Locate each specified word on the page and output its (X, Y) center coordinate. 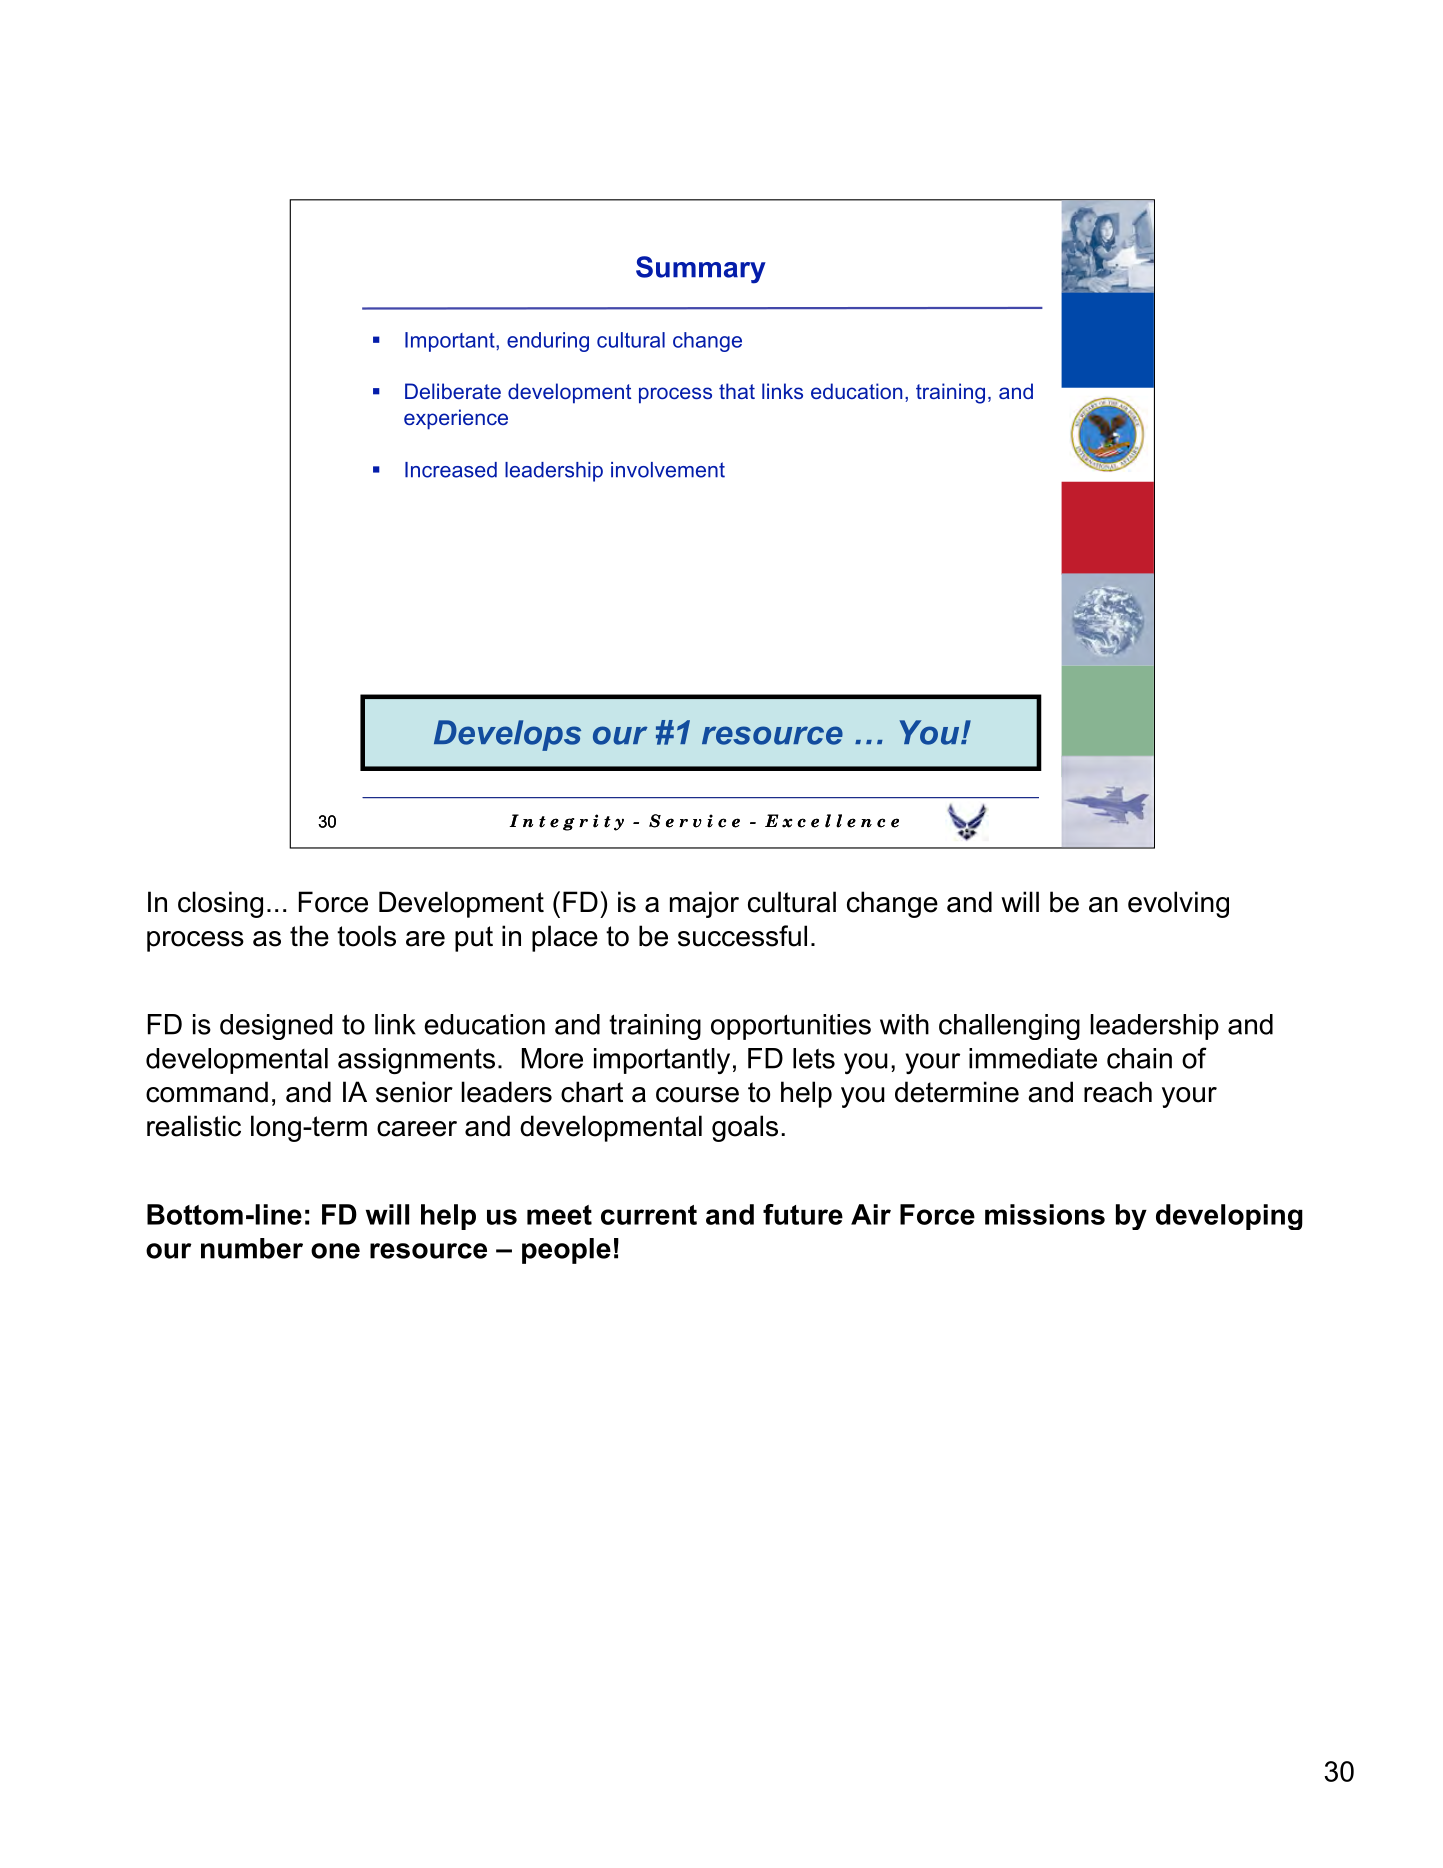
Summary (701, 270)
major (704, 904)
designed (276, 1027)
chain (1139, 1058)
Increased (451, 470)
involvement (668, 470)
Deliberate (453, 391)
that (737, 391)
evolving (1178, 904)
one (335, 1251)
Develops (507, 735)
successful (742, 936)
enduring (548, 342)
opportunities (791, 1027)
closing (220, 904)
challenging (1009, 1027)
